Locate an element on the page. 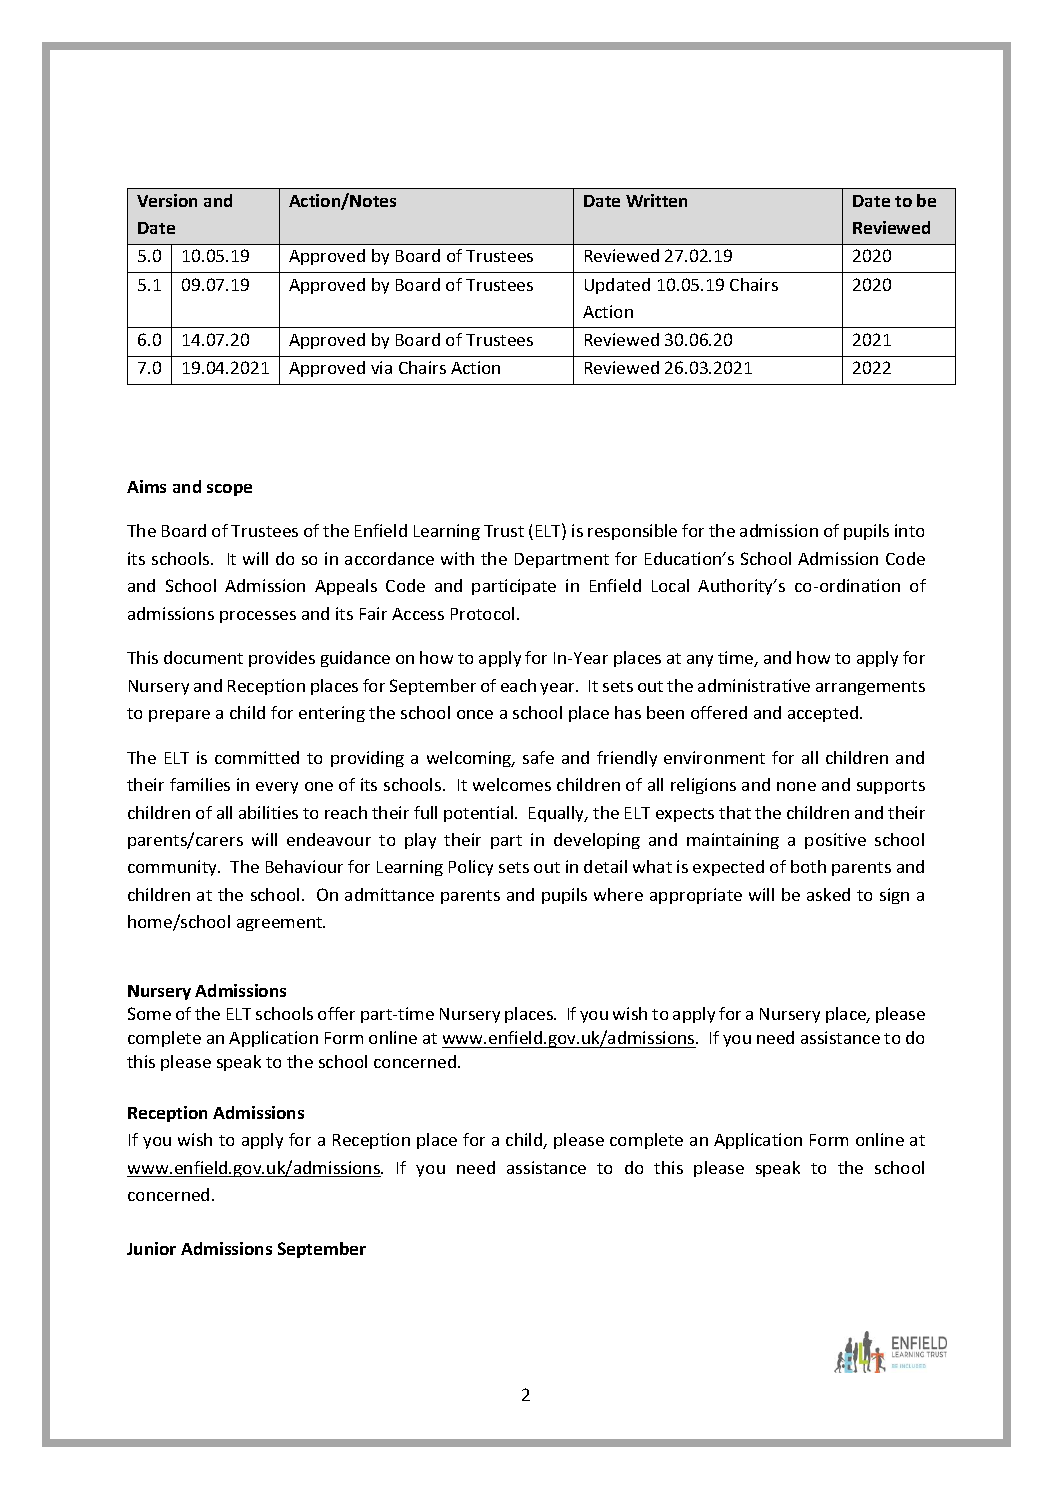  safe is located at coordinates (538, 757).
